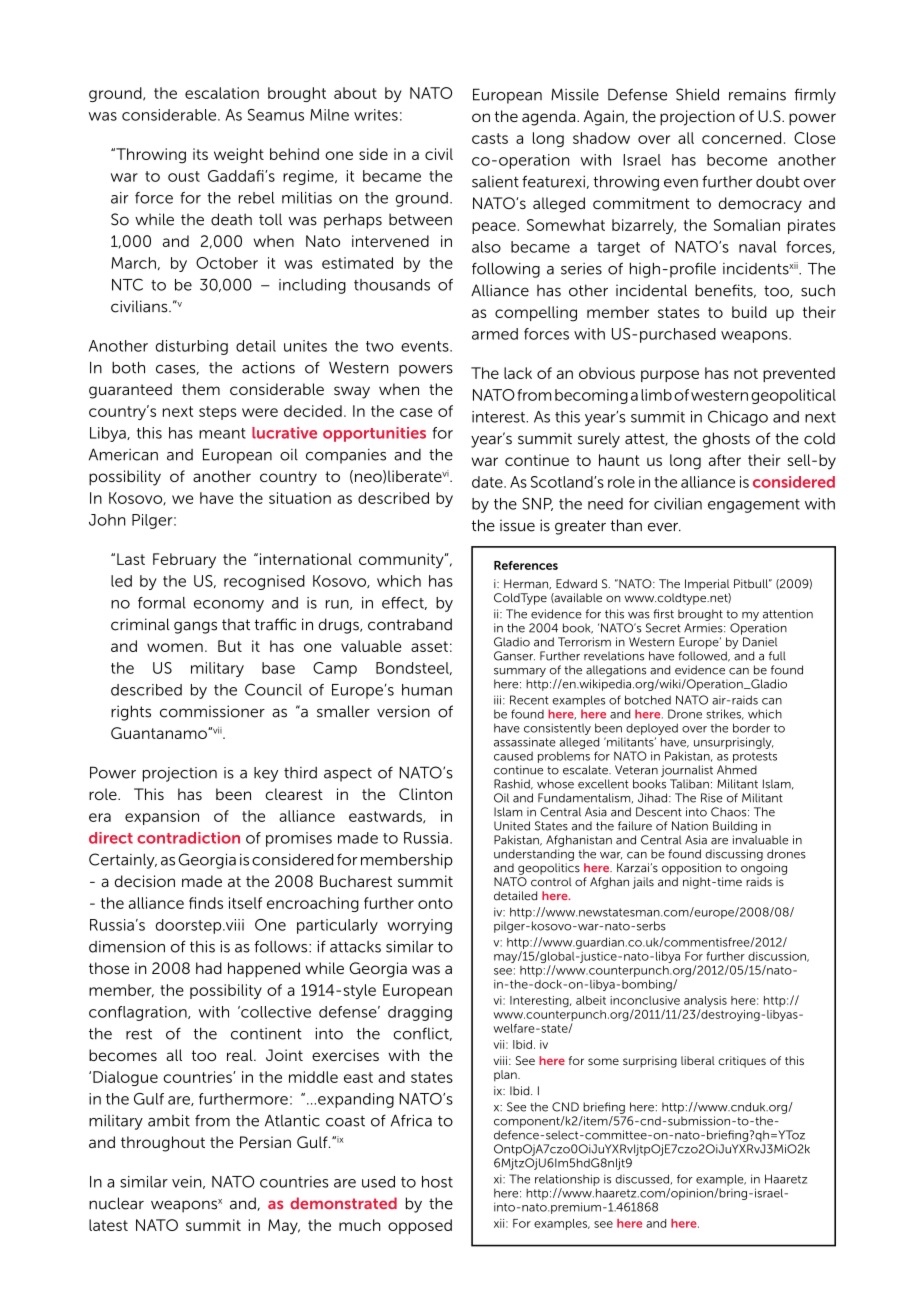  What do you see at coordinates (222, 433) in the screenshot?
I see `meant` at bounding box center [222, 433].
